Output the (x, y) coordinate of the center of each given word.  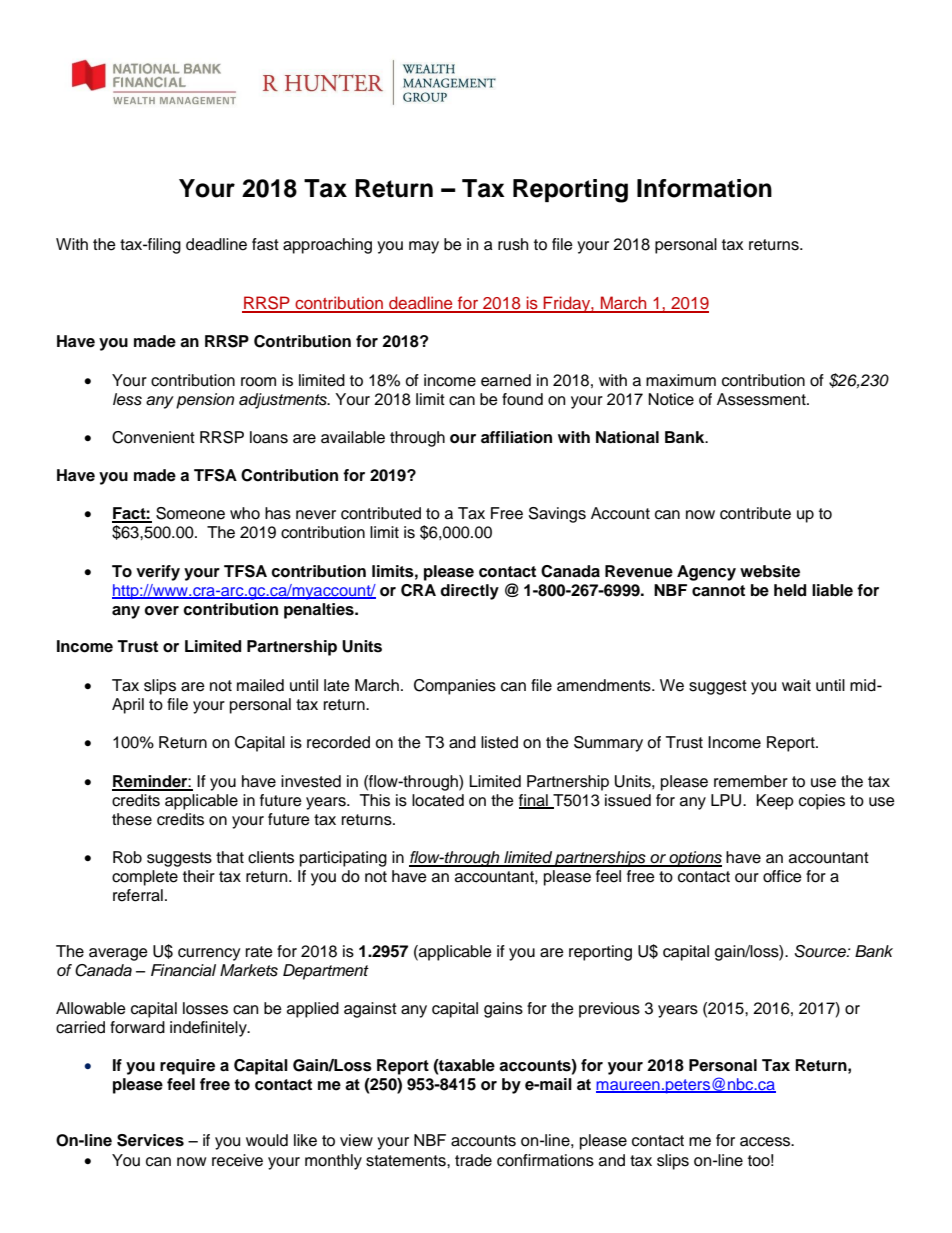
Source (821, 951)
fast (265, 244)
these (132, 819)
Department (326, 972)
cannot (718, 591)
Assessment (762, 399)
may (424, 247)
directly (469, 592)
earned (506, 380)
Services (150, 1140)
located (438, 800)
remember (751, 781)
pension (205, 401)
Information (704, 188)
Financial (183, 970)
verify (158, 573)
